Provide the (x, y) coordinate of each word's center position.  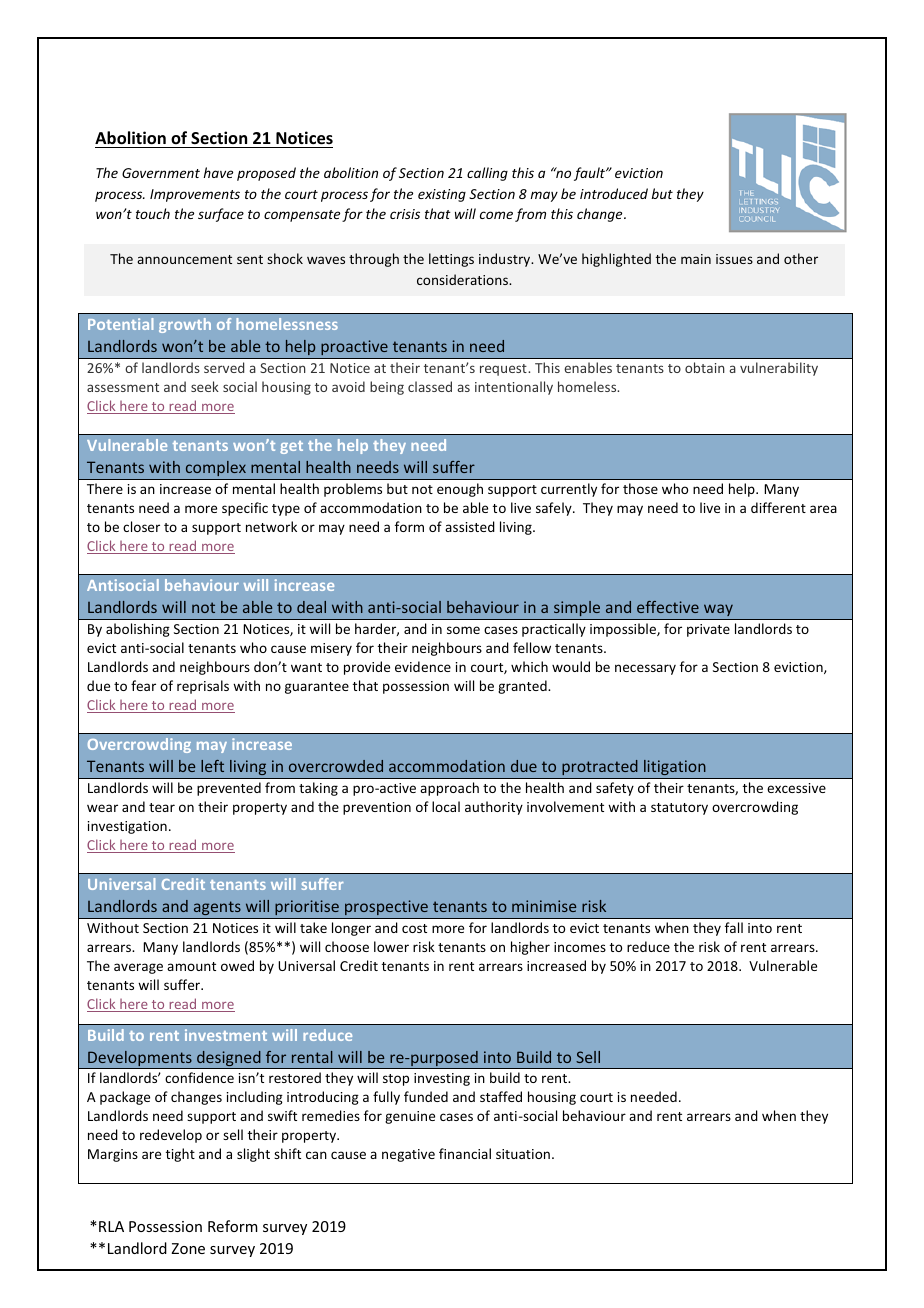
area (823, 509)
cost (414, 928)
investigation (127, 827)
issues (734, 259)
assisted (470, 526)
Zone (188, 1248)
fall (734, 927)
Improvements (195, 195)
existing (442, 195)
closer (141, 526)
